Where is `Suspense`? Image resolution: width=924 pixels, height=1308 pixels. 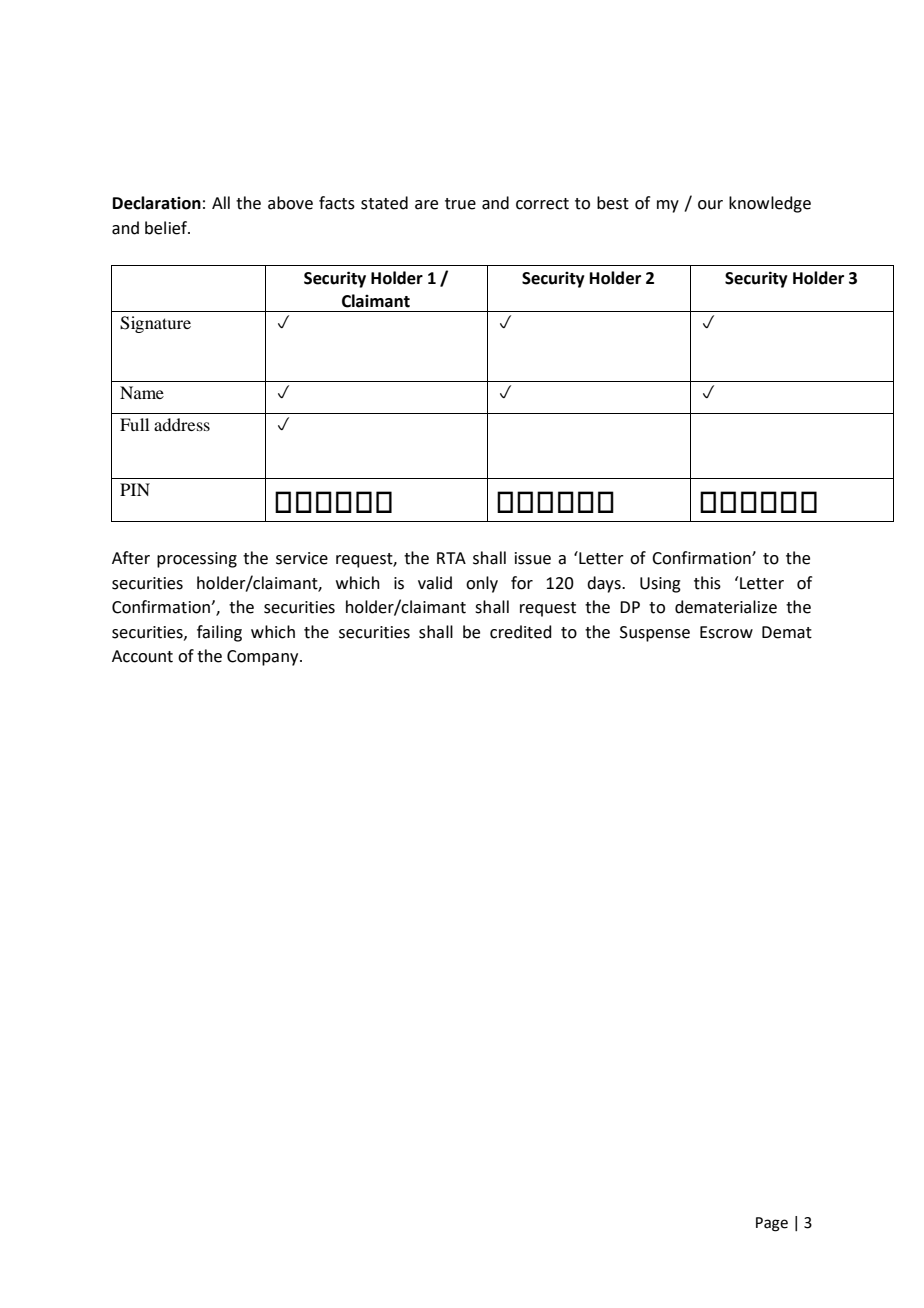
Suspense is located at coordinates (655, 634).
